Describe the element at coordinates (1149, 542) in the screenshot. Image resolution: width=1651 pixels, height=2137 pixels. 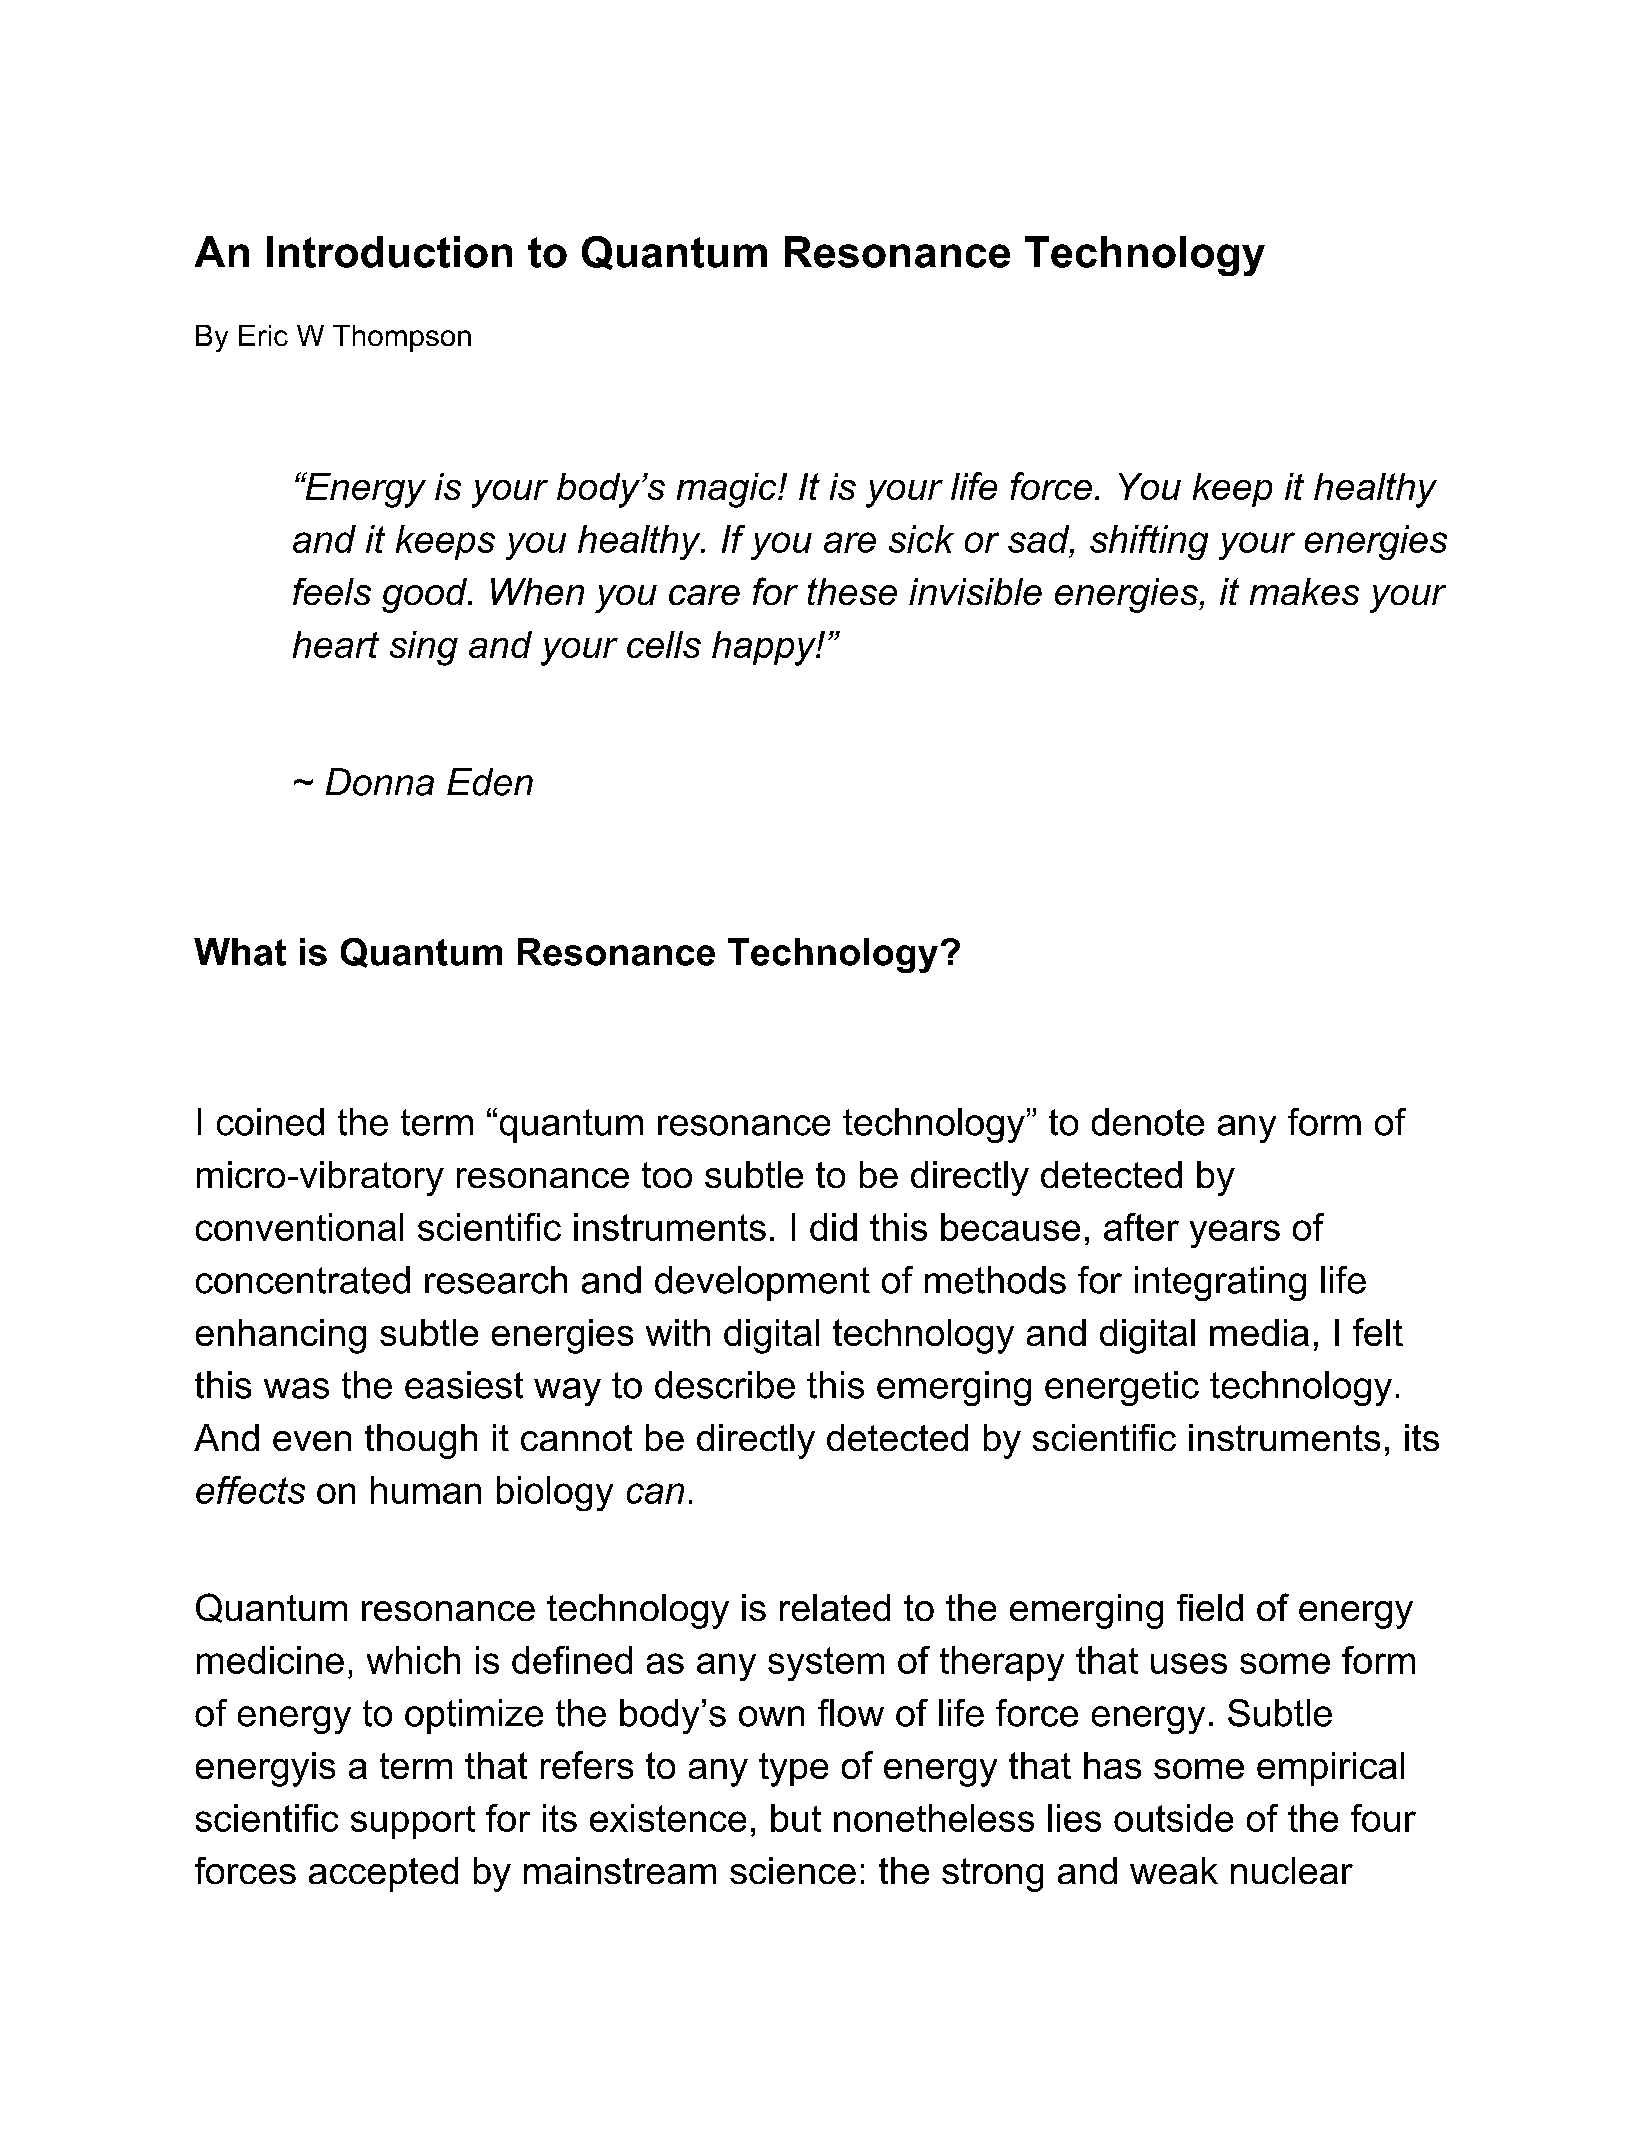
I see `shifting` at that location.
